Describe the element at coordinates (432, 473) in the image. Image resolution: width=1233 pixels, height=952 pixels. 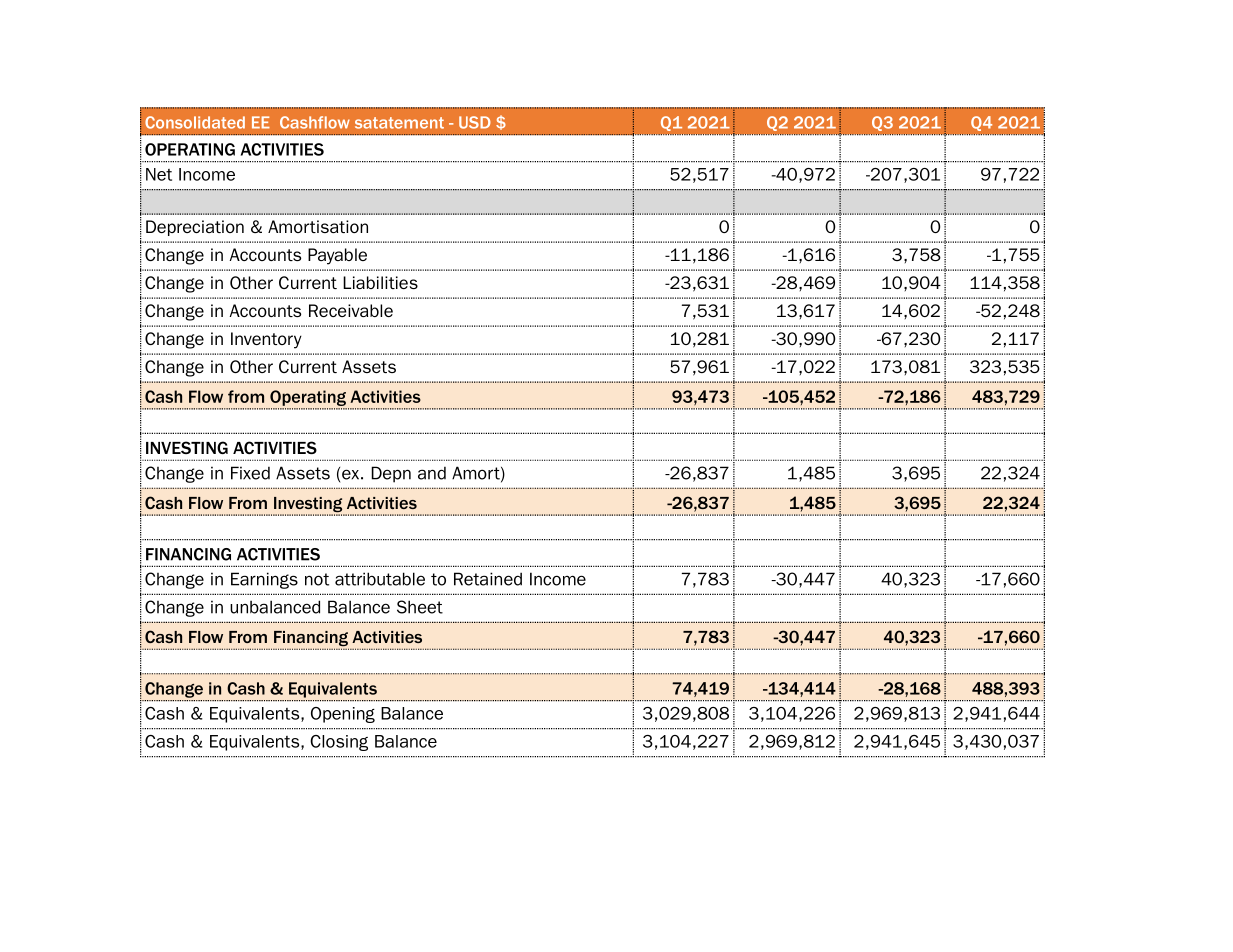
I see `and` at that location.
